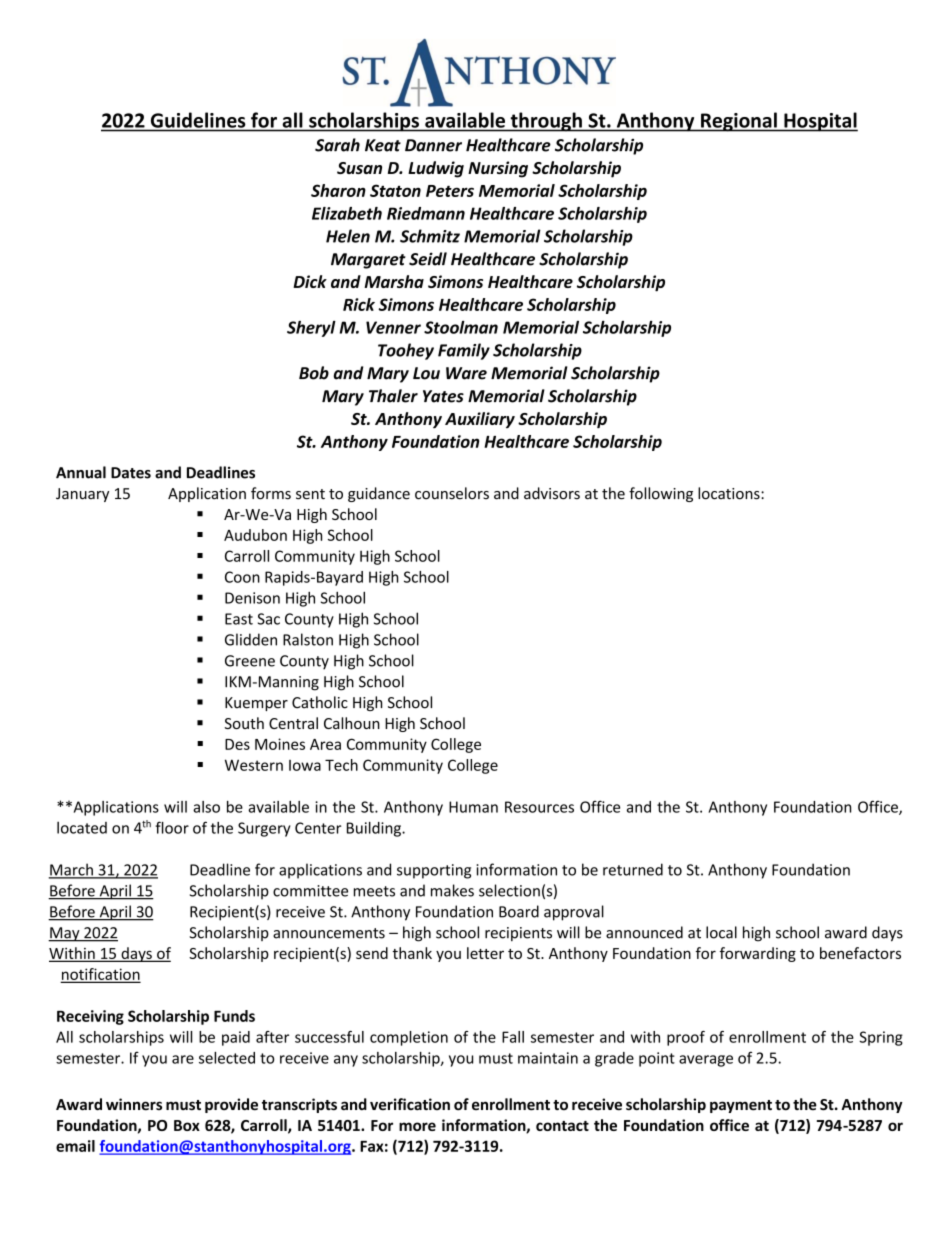 The width and height of the image is (952, 1233). I want to click on Calhoun, so click(352, 723).
